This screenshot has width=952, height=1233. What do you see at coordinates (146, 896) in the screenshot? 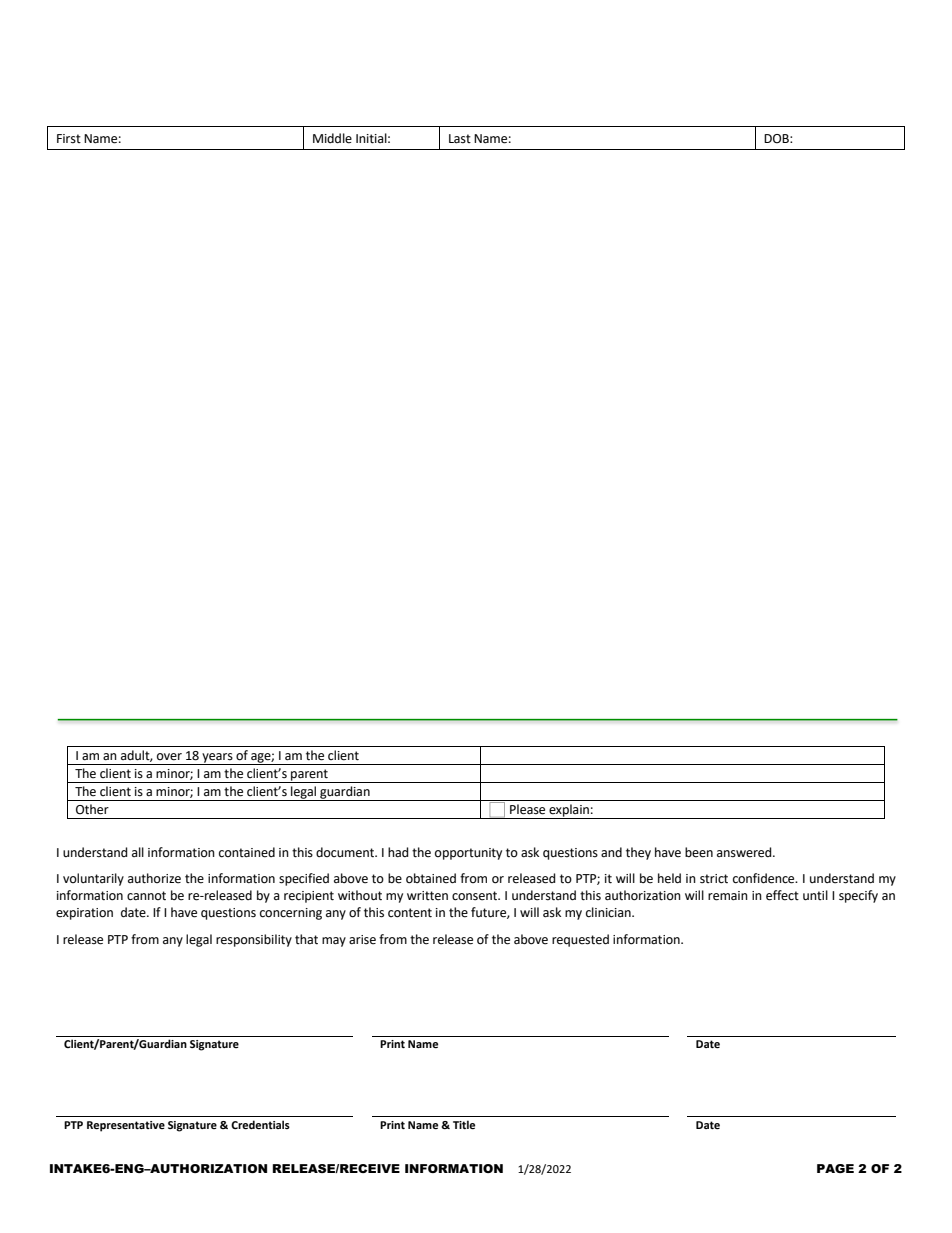
I see `cannot` at bounding box center [146, 896].
